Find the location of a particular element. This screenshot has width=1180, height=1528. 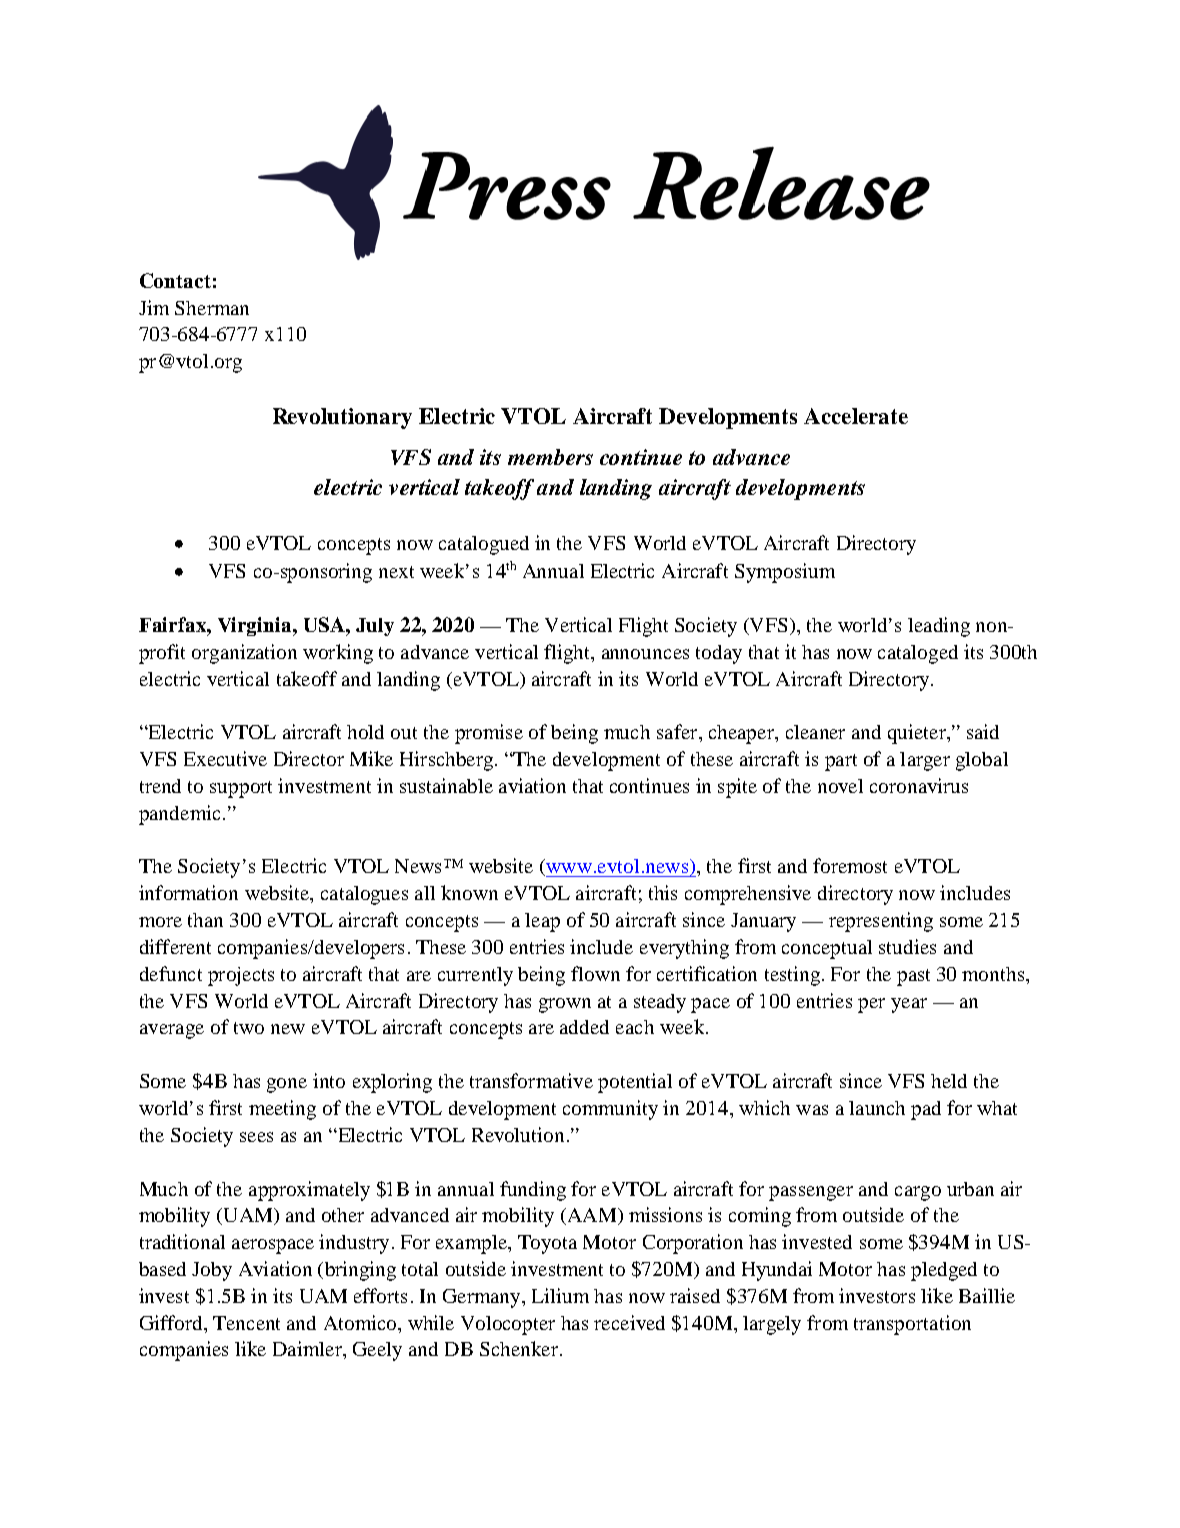

Gifford is located at coordinates (172, 1322).
